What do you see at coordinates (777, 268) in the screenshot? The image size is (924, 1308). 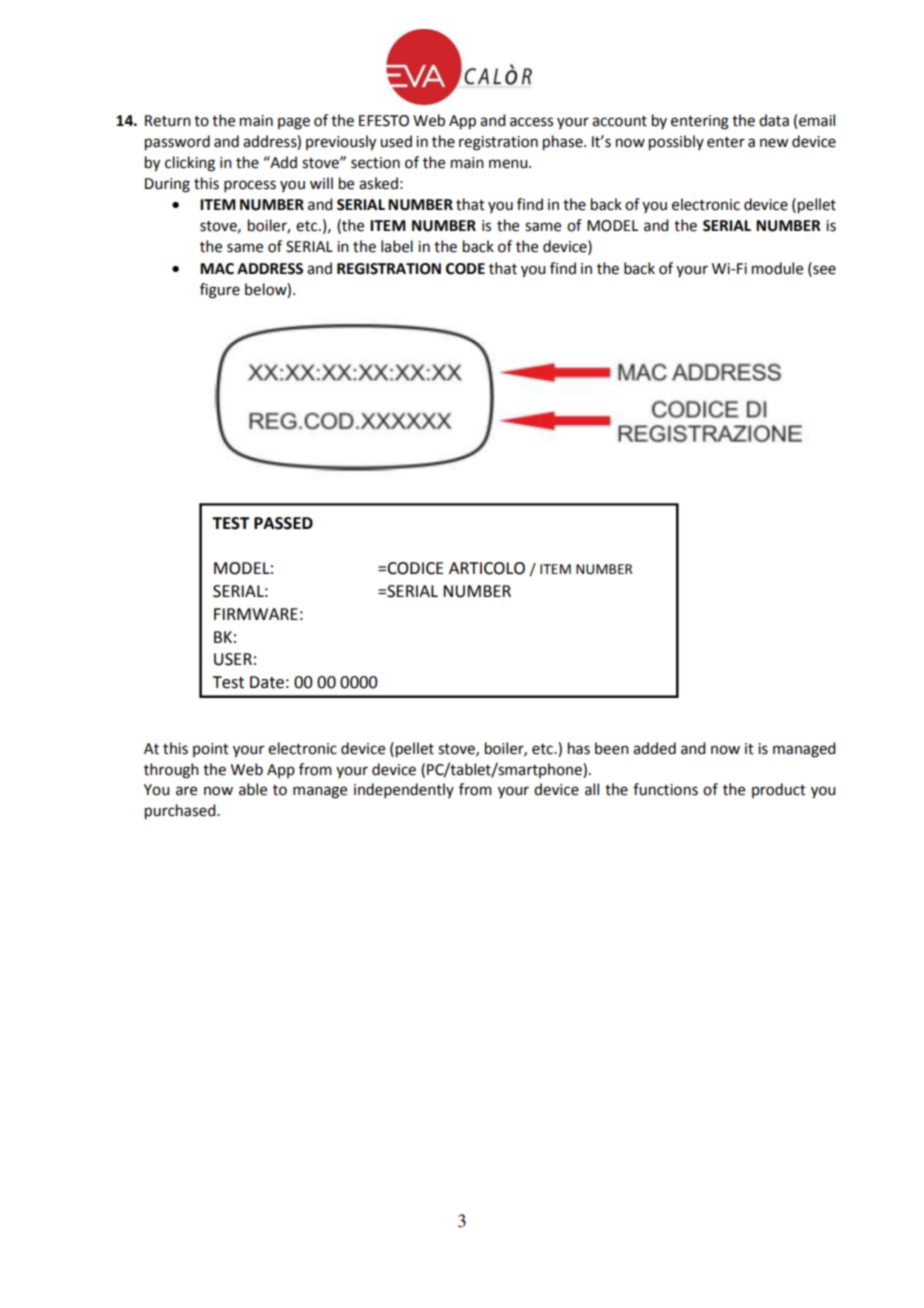 I see `module` at bounding box center [777, 268].
